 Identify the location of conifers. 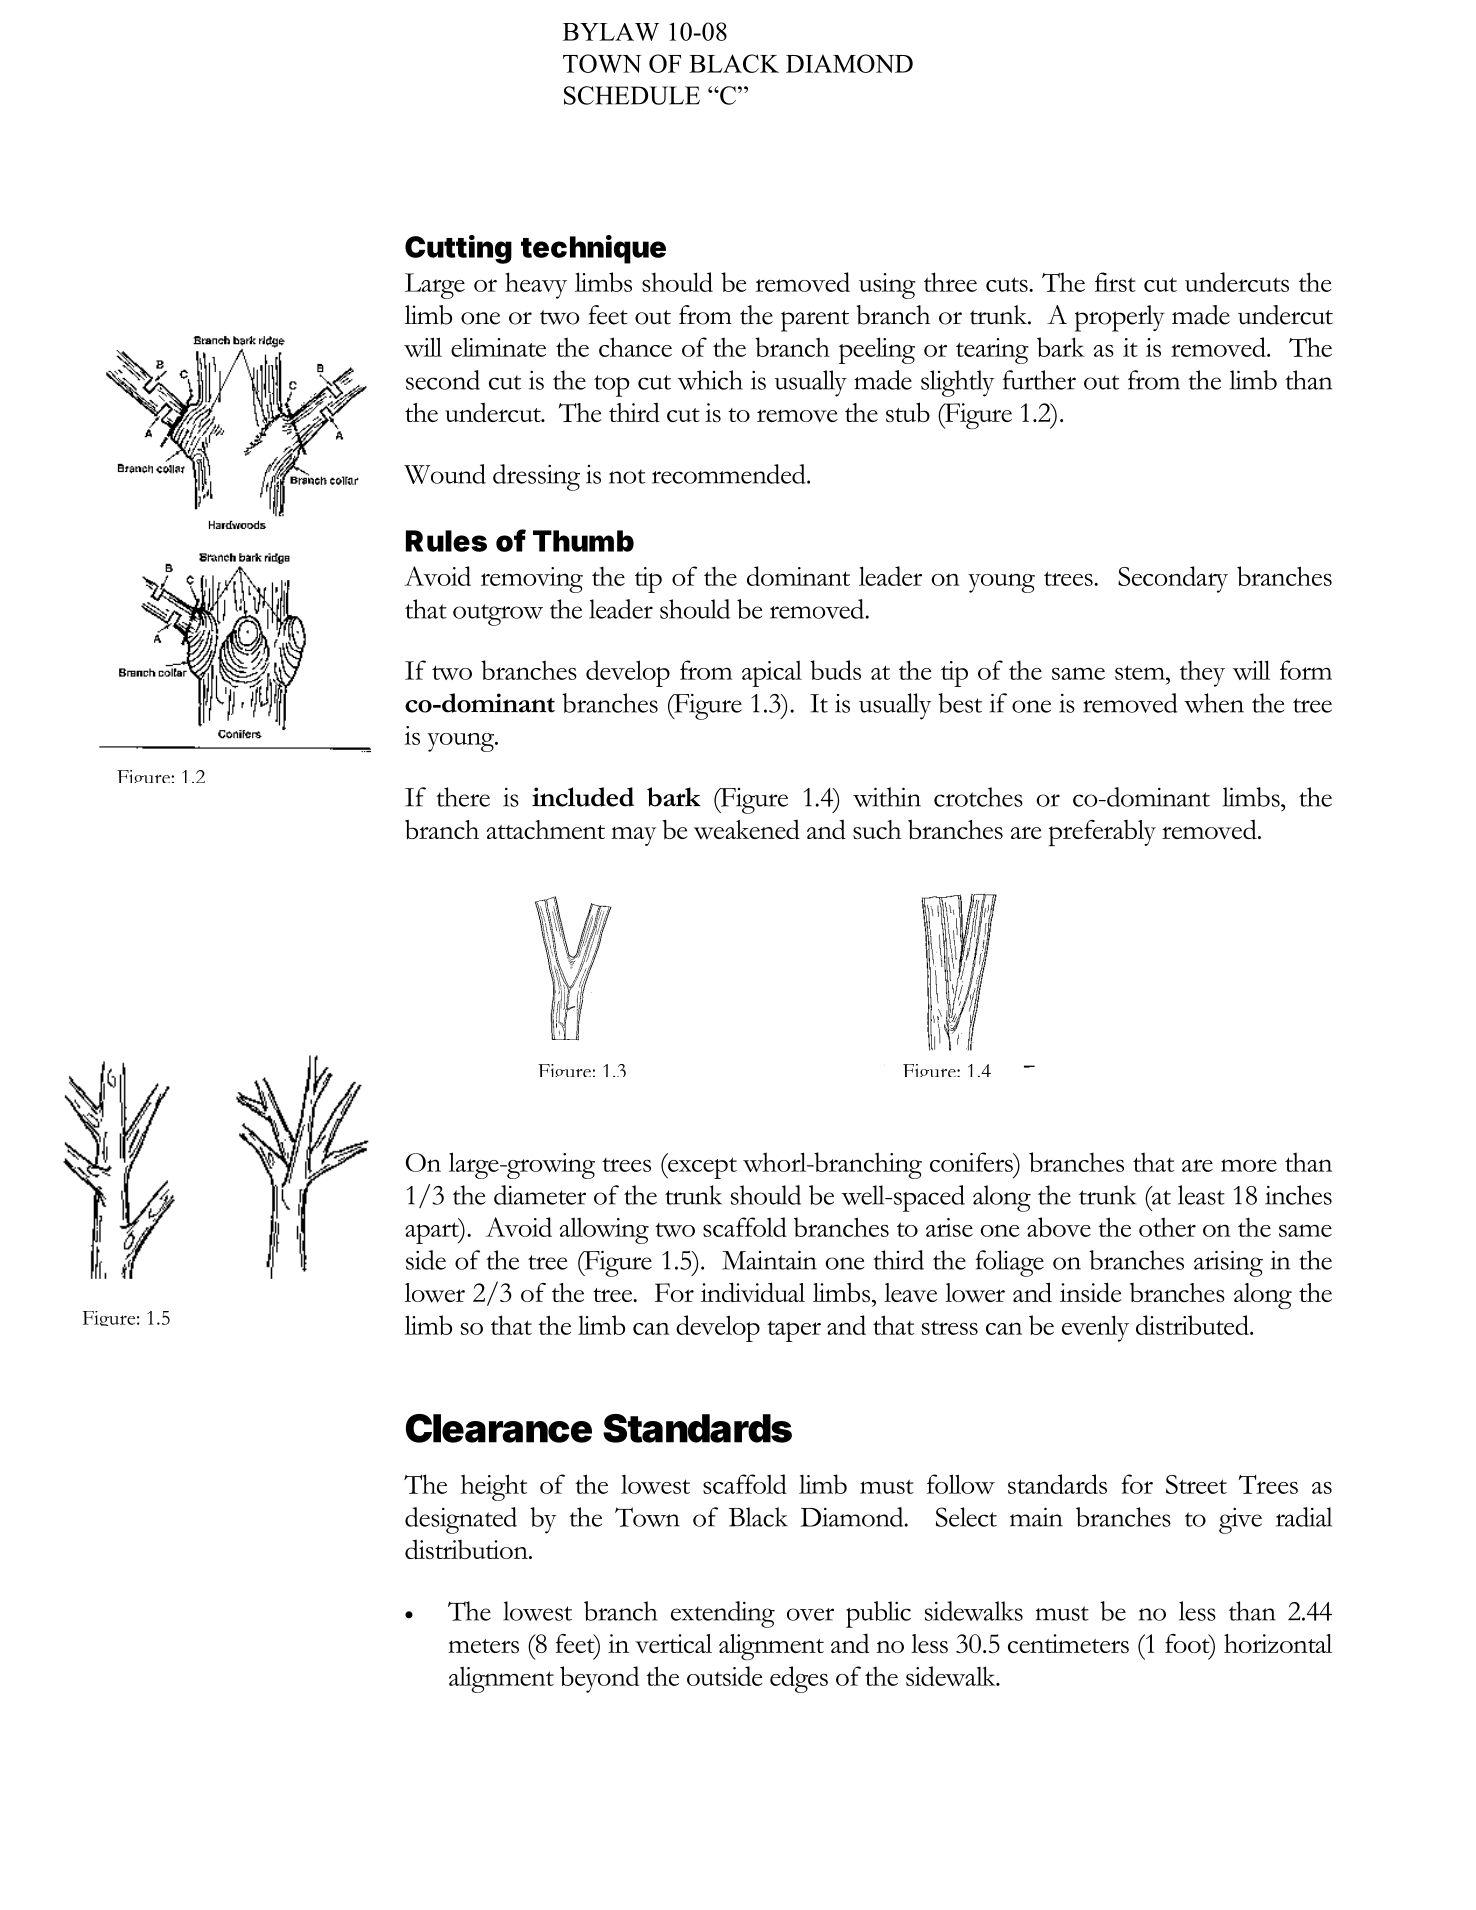
(972, 1162).
